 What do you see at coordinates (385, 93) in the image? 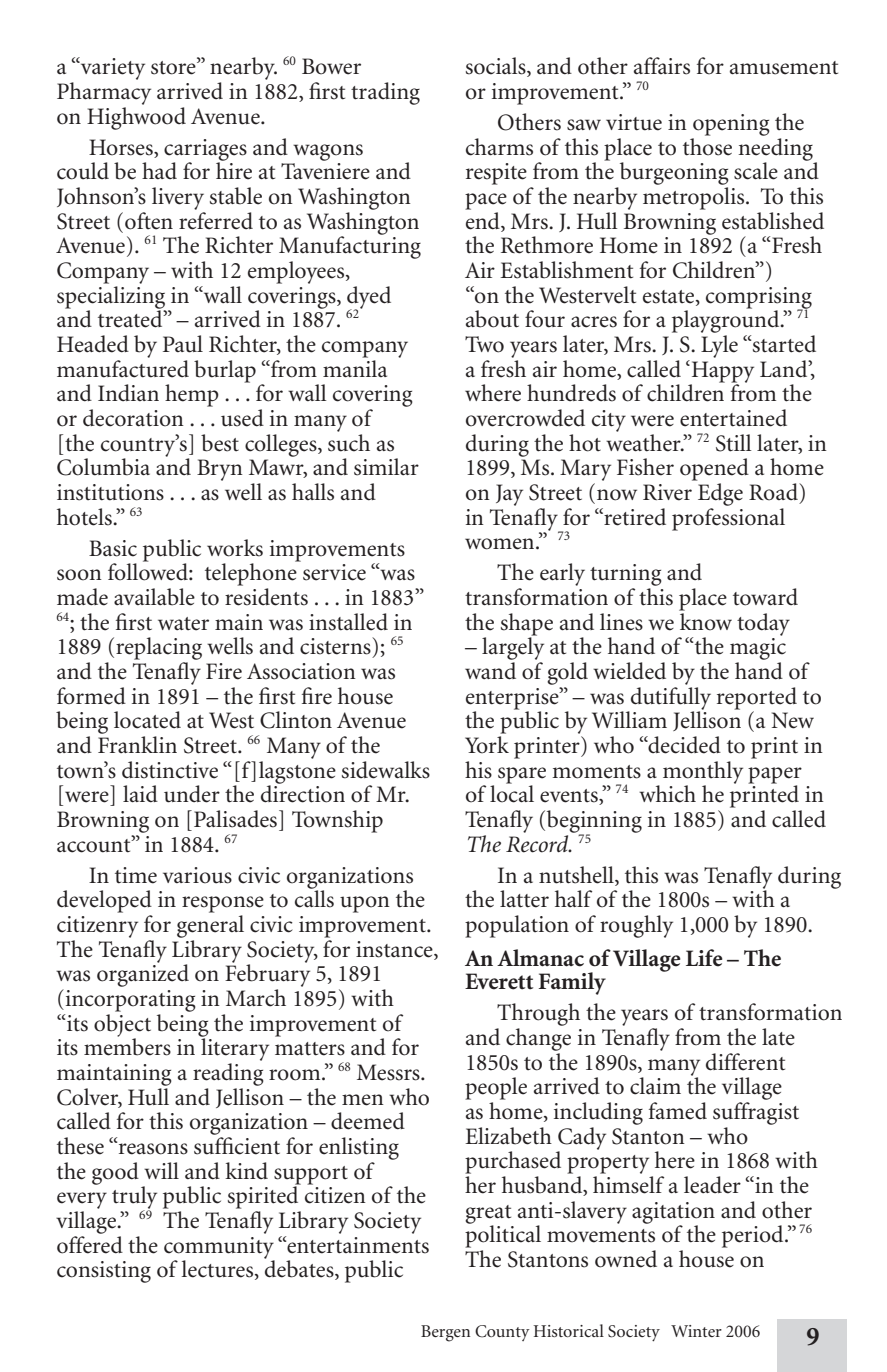
I see `trading` at bounding box center [385, 93].
